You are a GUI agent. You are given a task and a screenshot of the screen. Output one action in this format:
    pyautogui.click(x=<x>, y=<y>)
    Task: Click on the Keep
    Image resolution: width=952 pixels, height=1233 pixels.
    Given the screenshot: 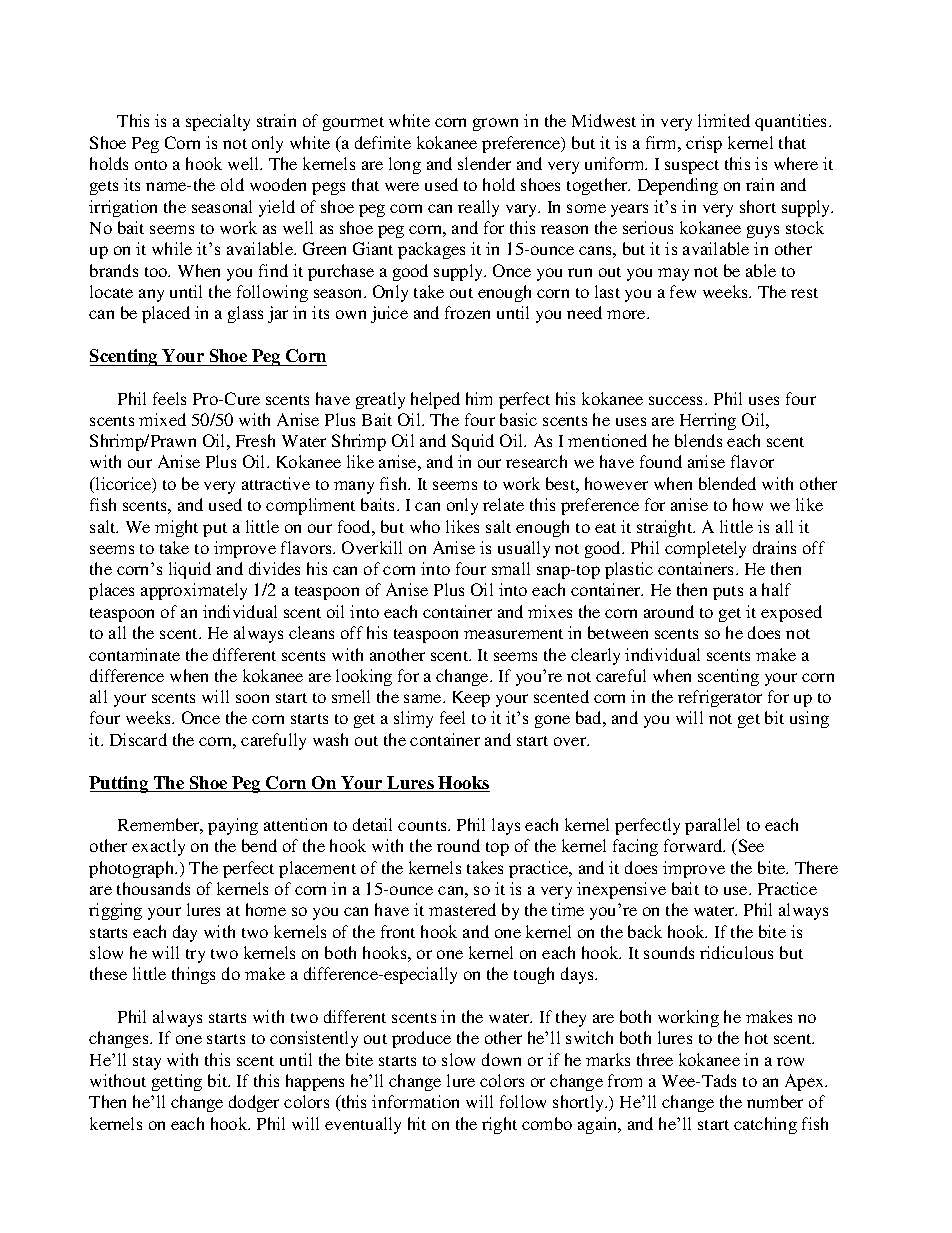 What is the action you would take?
    pyautogui.click(x=471, y=699)
